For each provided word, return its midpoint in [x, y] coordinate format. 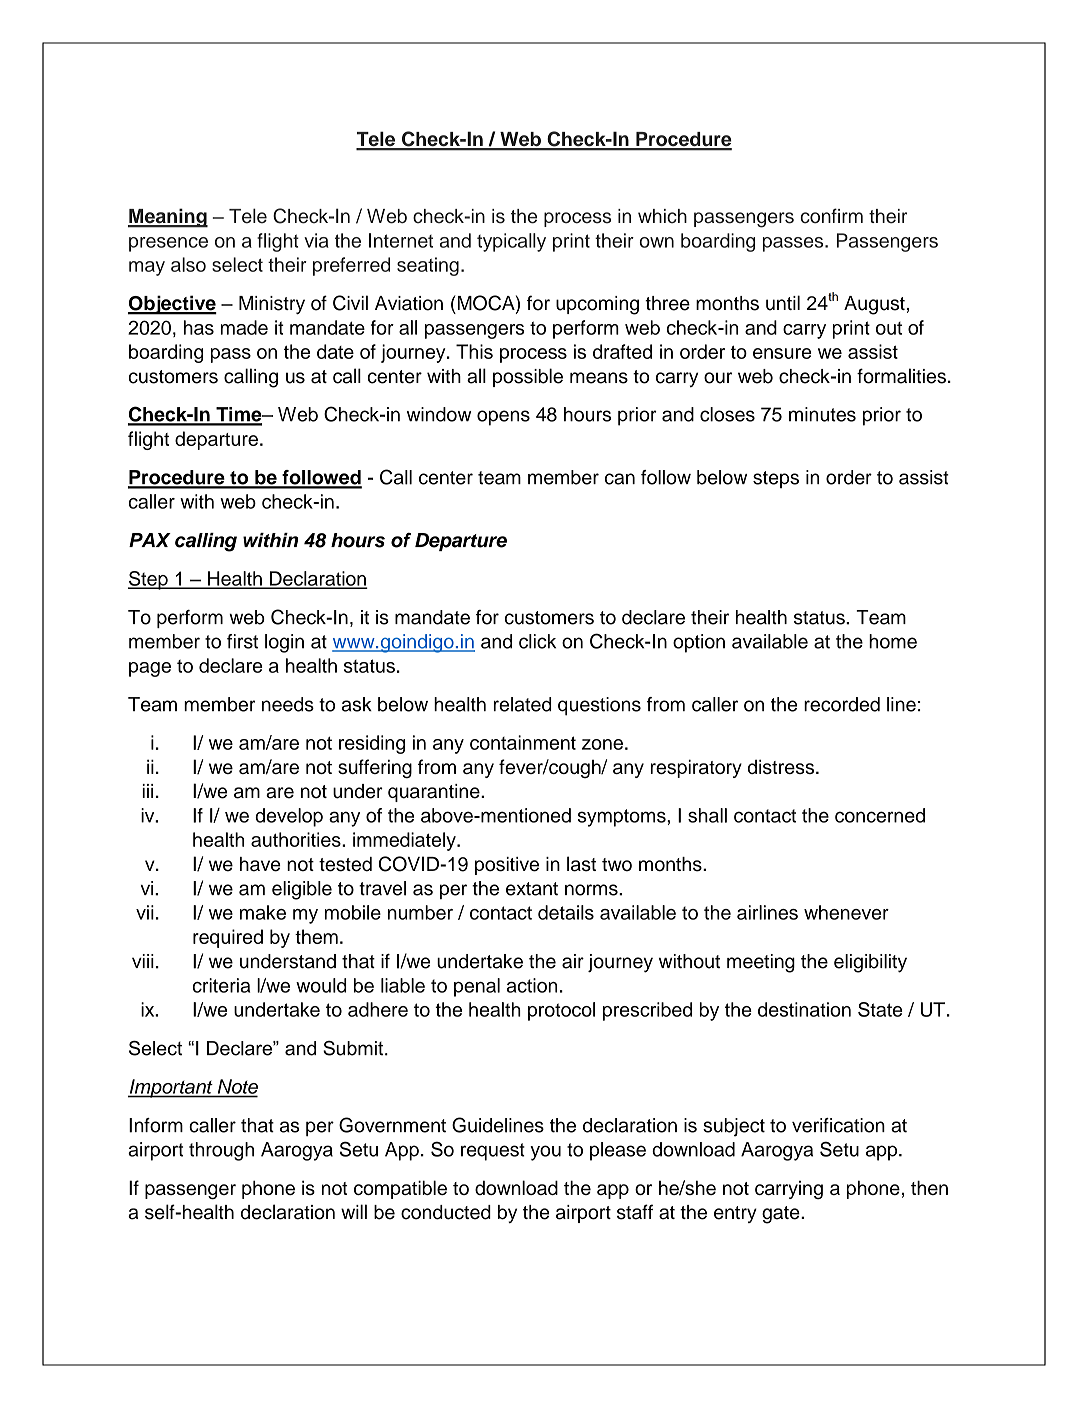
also [188, 264]
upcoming [597, 305]
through [221, 1151]
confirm [831, 216]
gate [782, 1215]
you [545, 1153]
